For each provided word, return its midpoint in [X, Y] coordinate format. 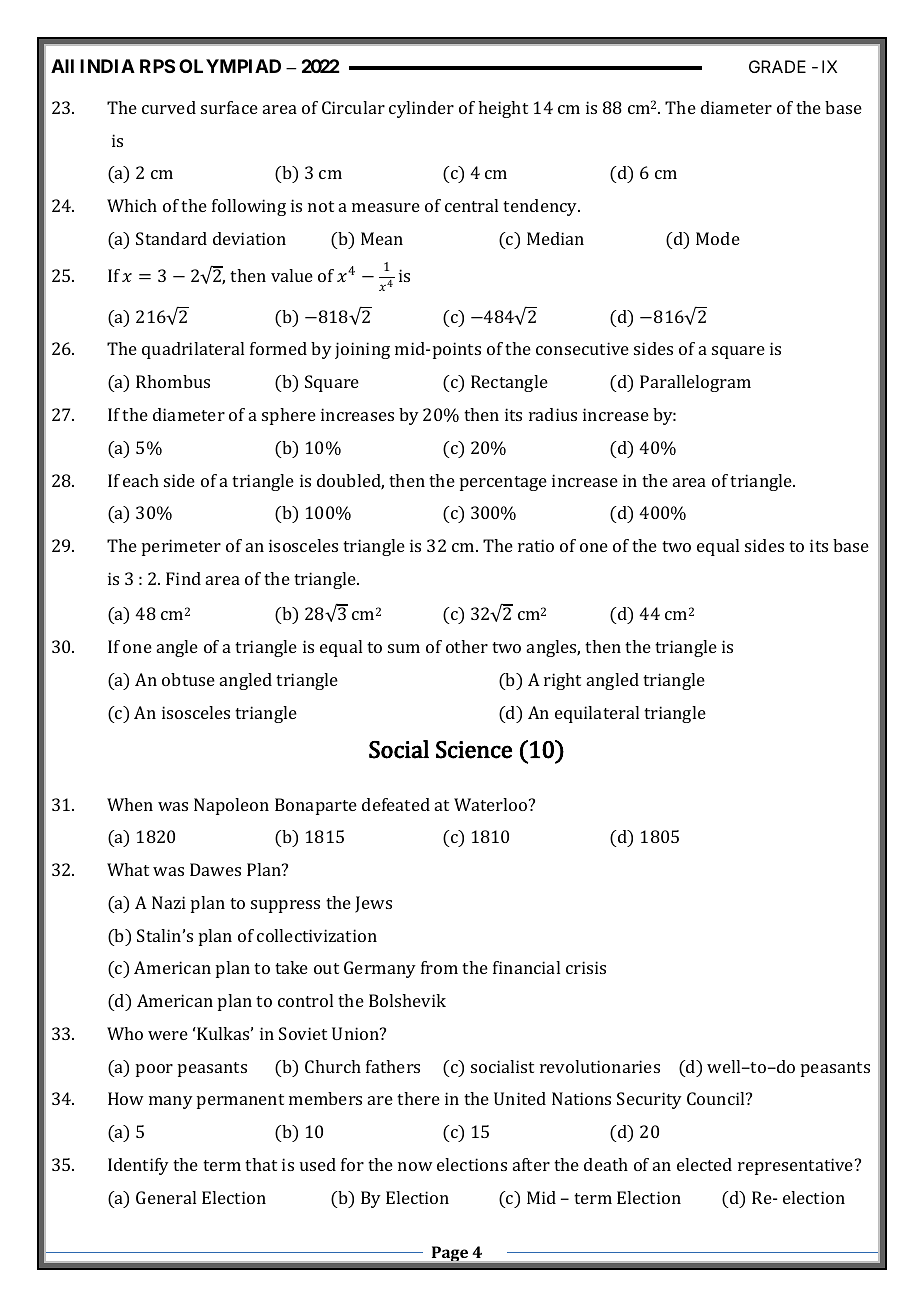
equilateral [597, 714]
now [415, 1166]
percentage [503, 483]
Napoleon [231, 806]
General [166, 1197]
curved [169, 107]
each [141, 480]
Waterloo [492, 804]
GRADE [777, 66]
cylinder [421, 109]
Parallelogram [695, 383]
